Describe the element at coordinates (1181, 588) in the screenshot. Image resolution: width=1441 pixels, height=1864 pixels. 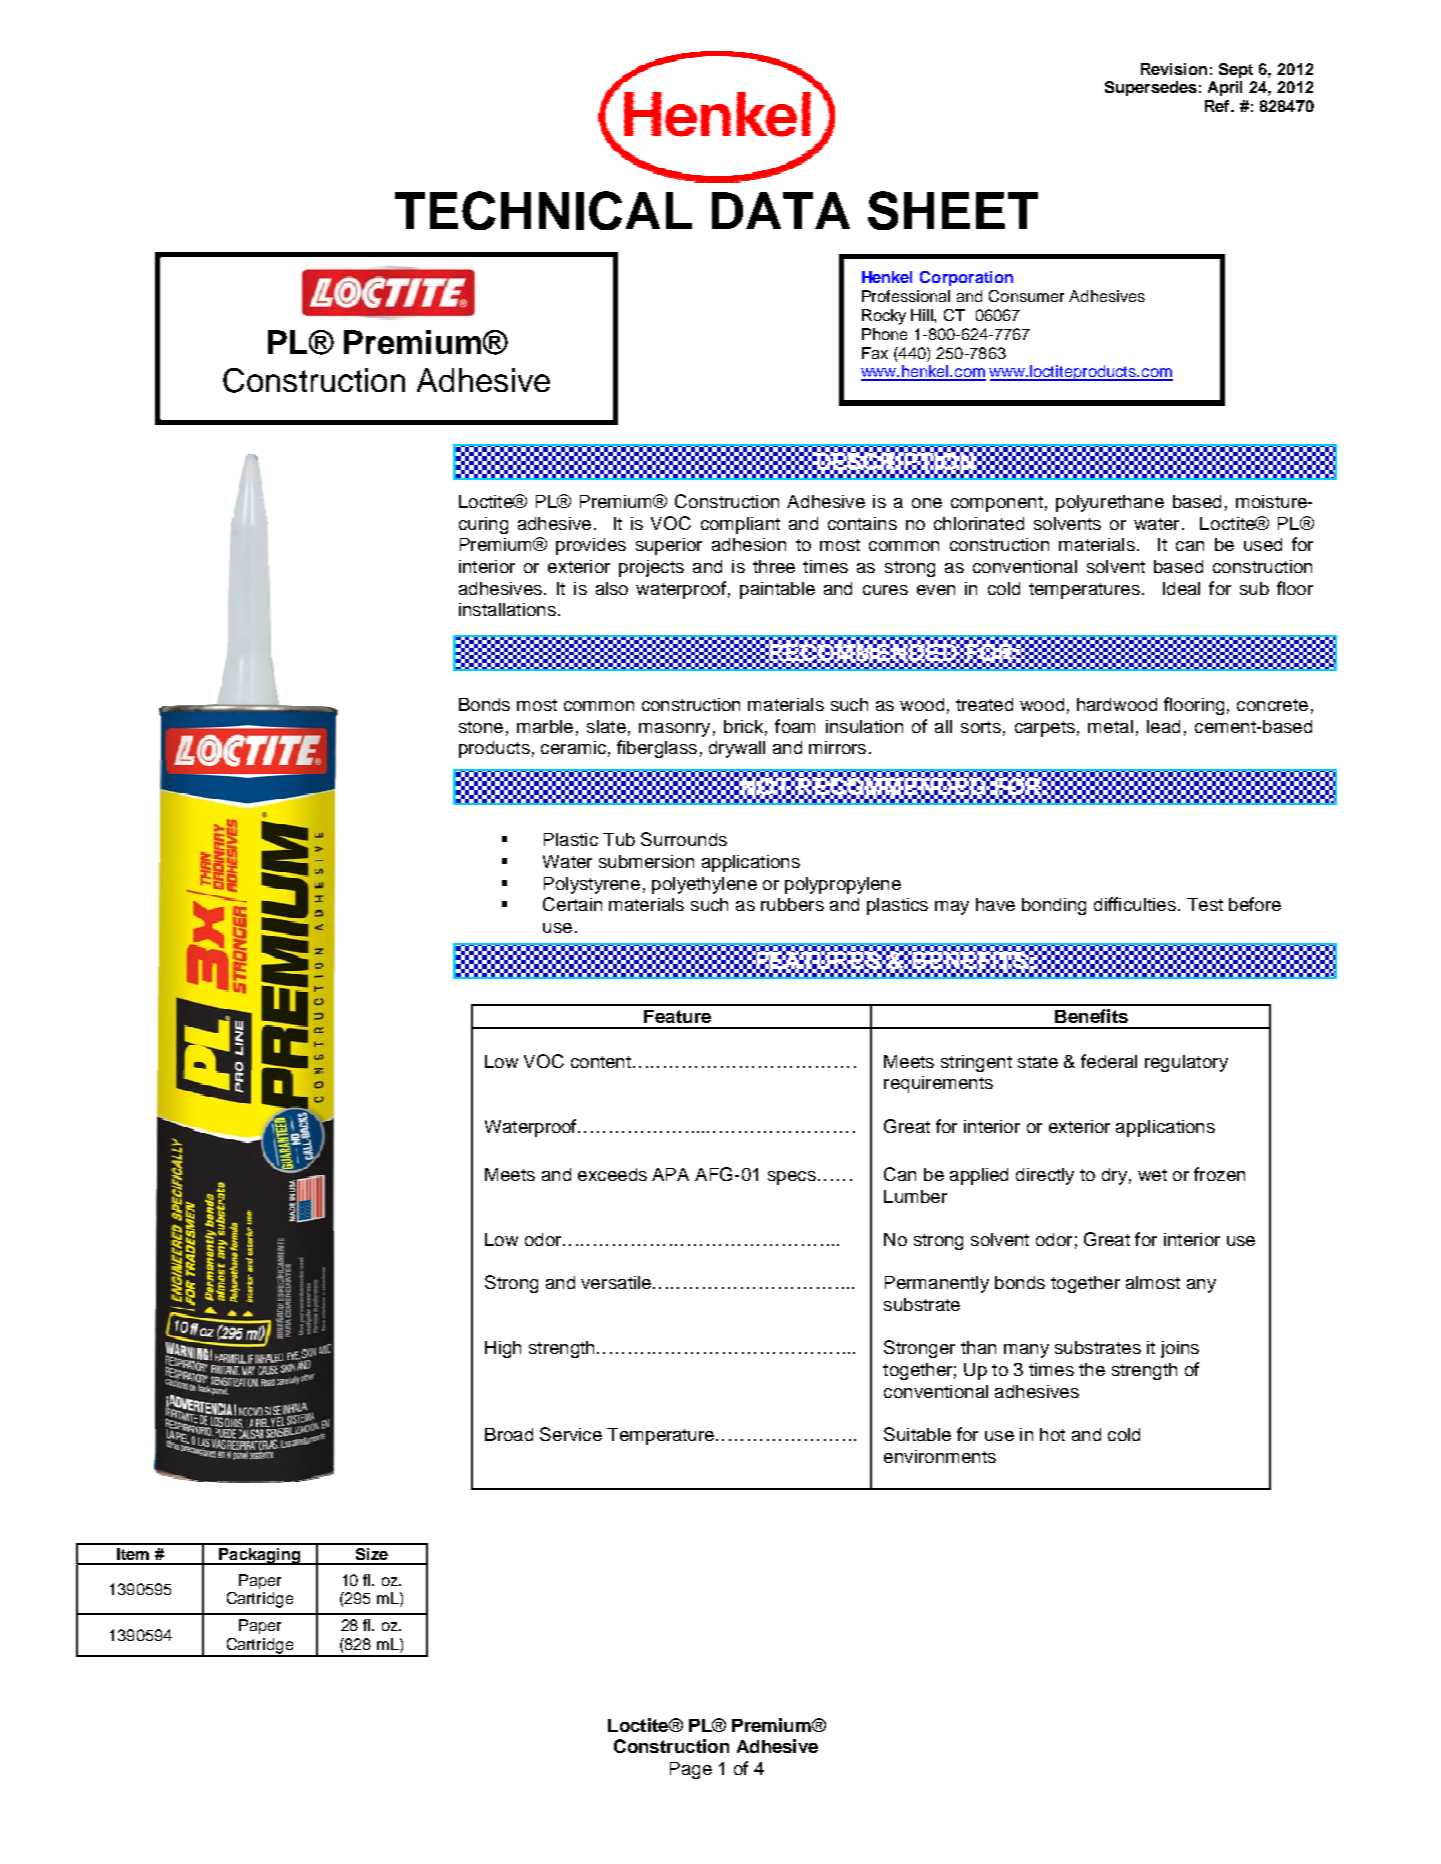
I see `Ideal` at that location.
